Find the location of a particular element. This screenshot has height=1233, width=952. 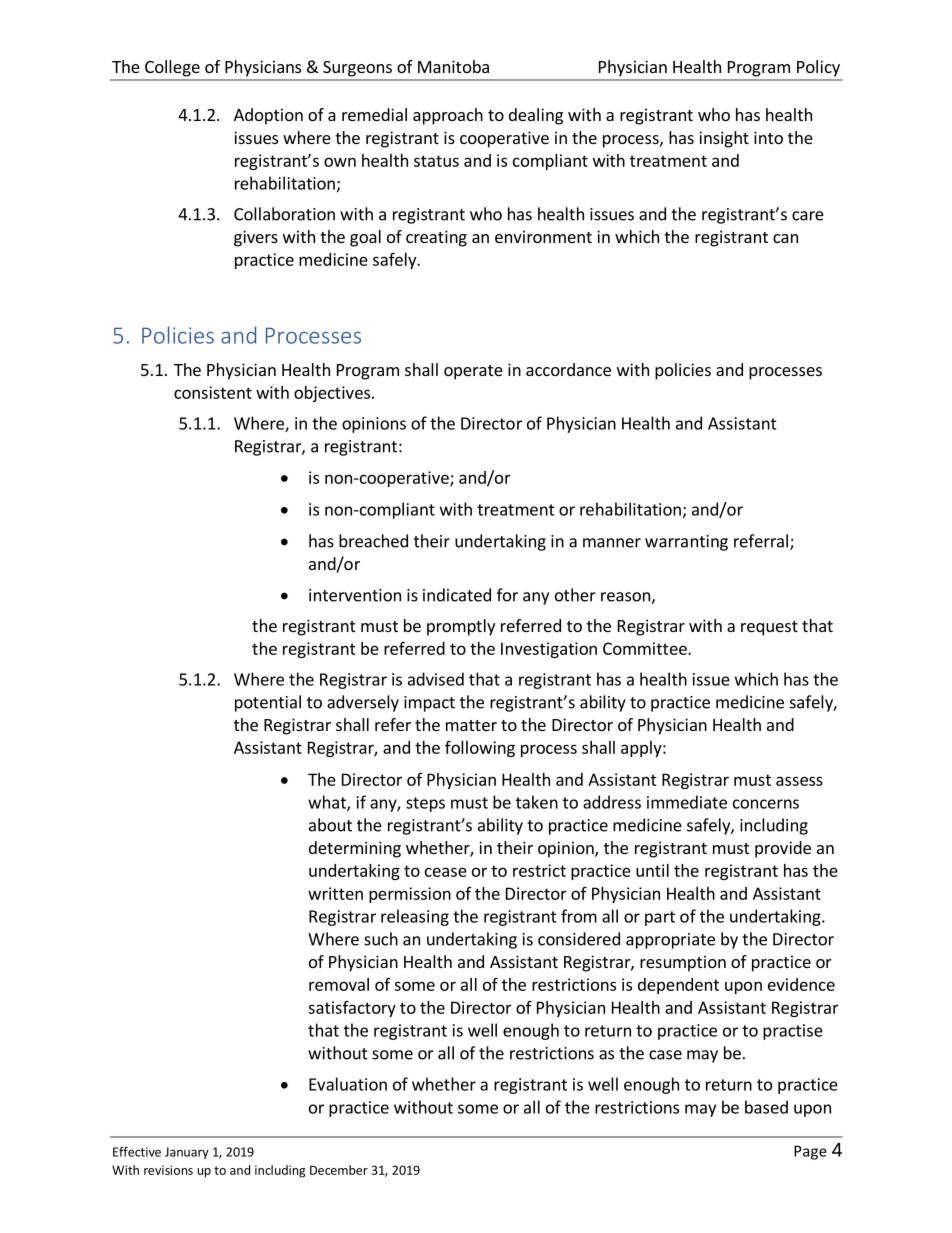

written is located at coordinates (335, 893).
